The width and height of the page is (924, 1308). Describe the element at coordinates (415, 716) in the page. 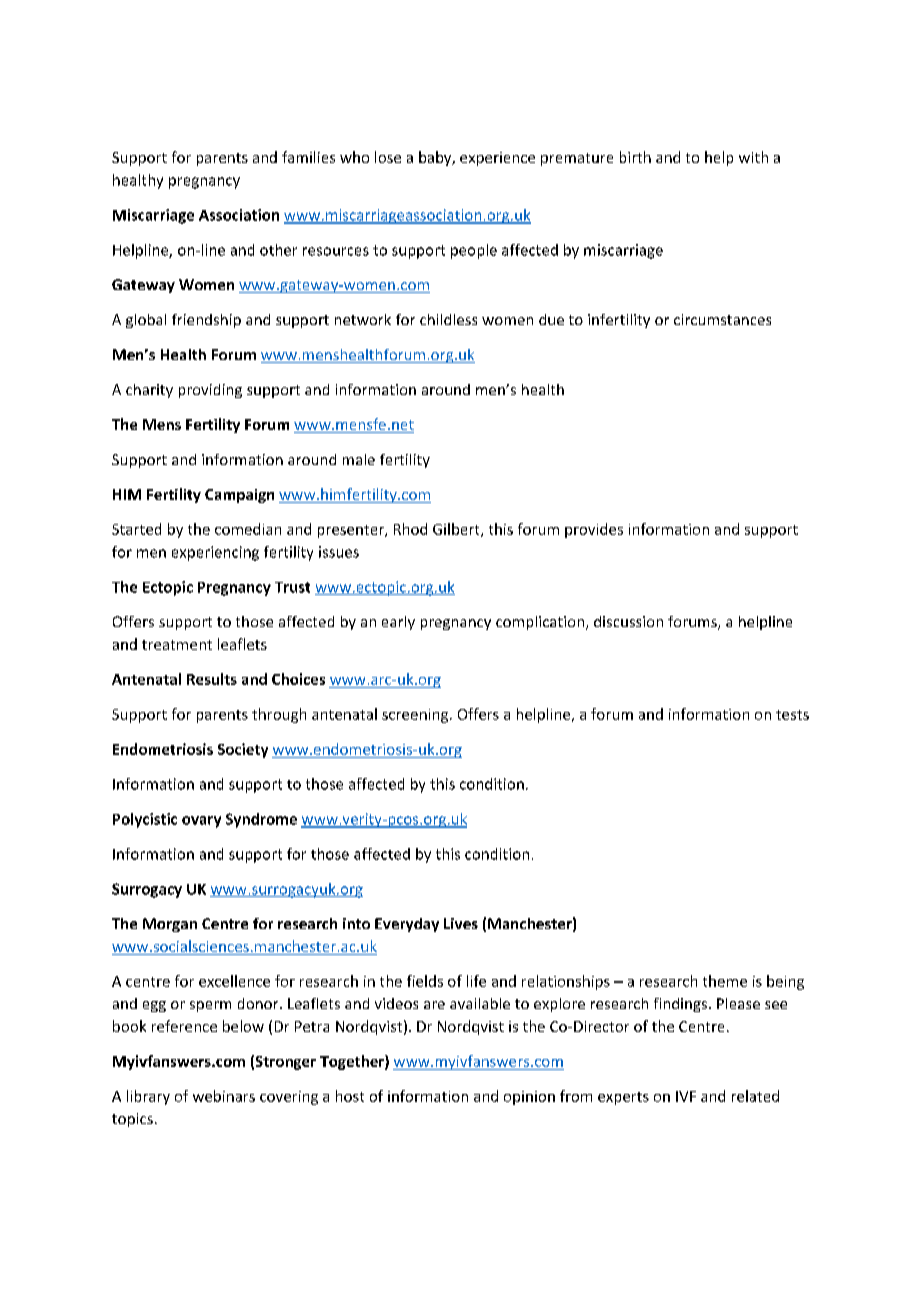

I see `screening` at that location.
